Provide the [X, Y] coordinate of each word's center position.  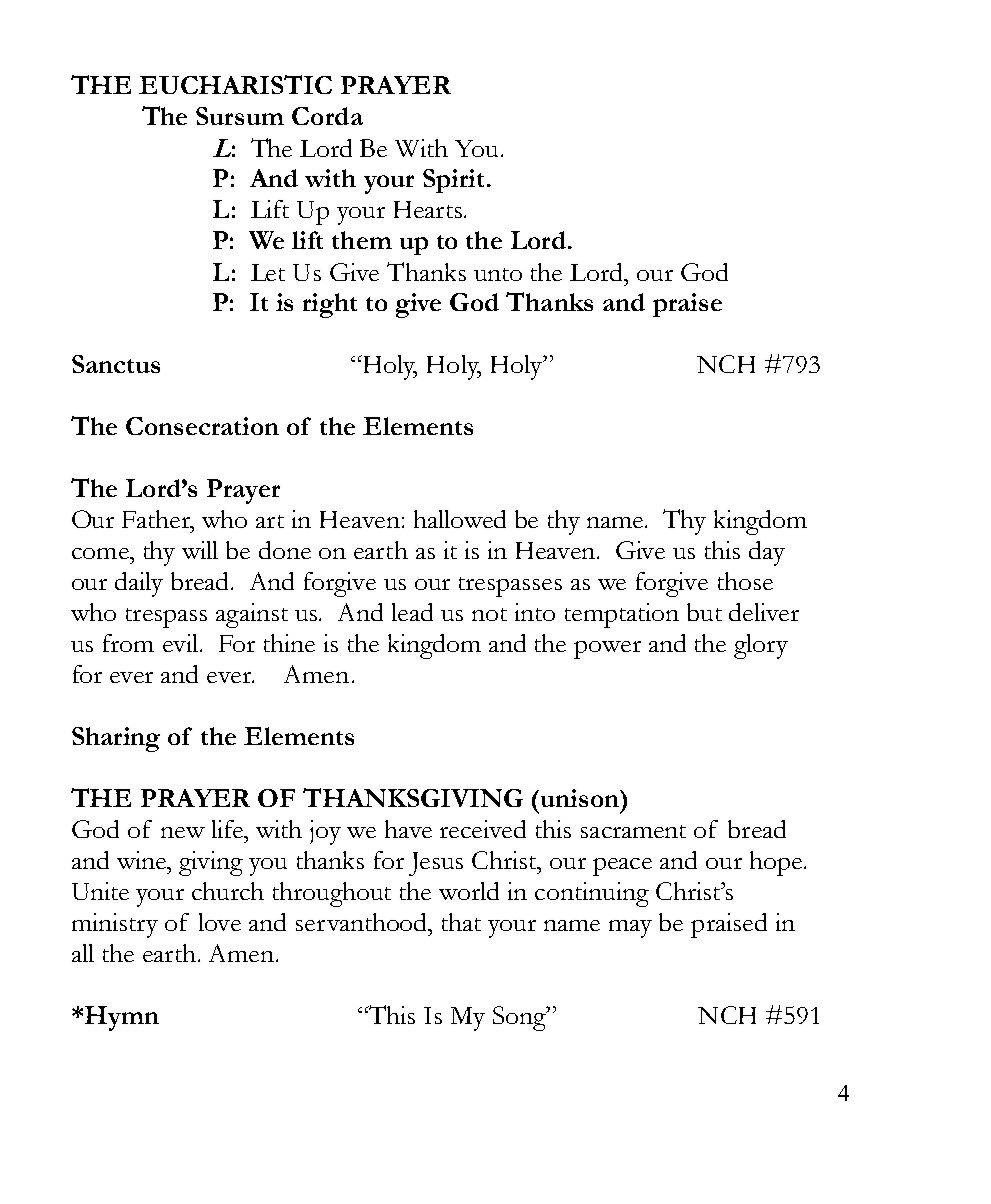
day [767, 553]
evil [182, 643]
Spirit [453, 181]
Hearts [428, 209]
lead [412, 612]
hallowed [460, 519]
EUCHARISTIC [235, 84]
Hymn [122, 1018]
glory [761, 646]
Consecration [202, 426]
